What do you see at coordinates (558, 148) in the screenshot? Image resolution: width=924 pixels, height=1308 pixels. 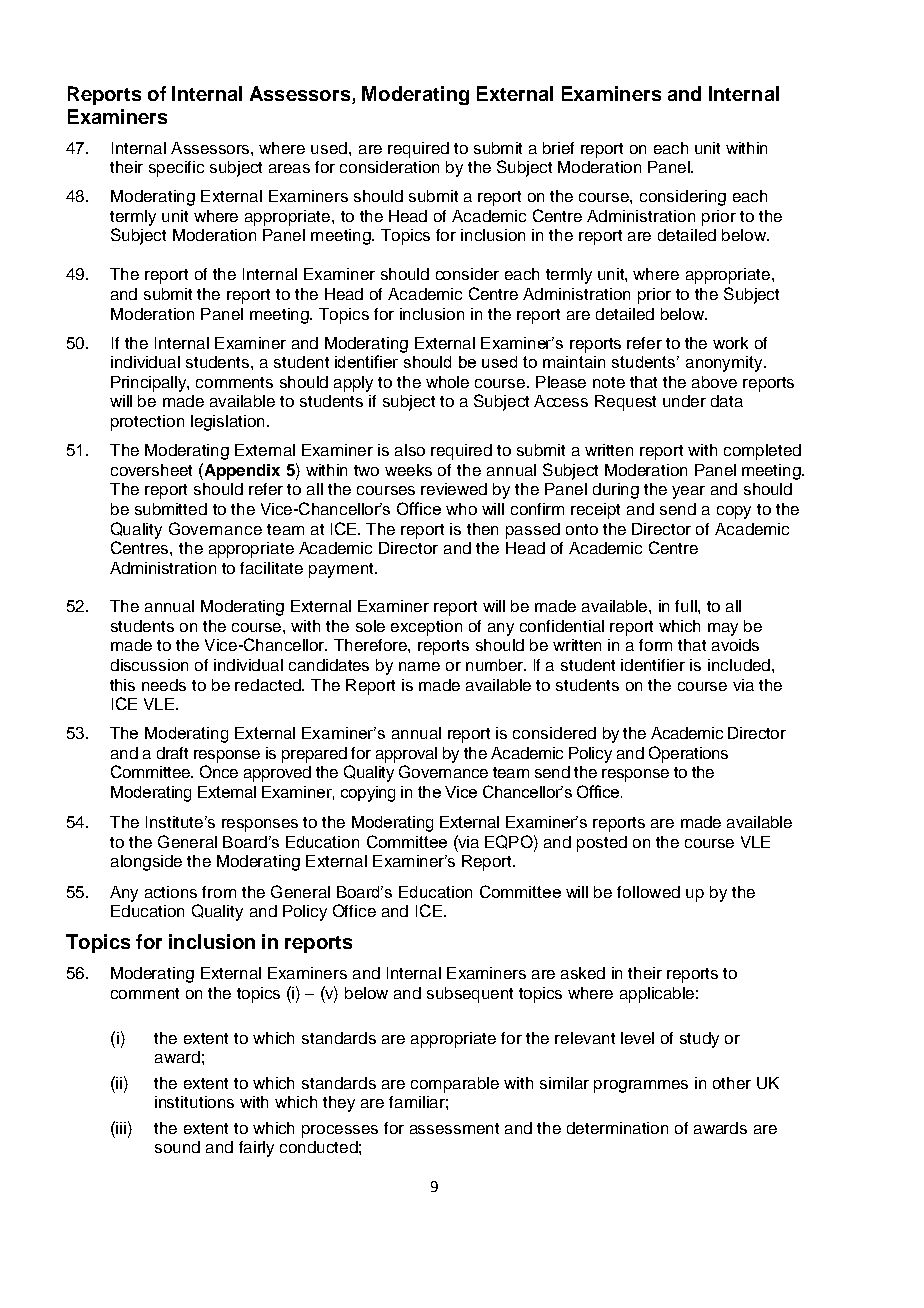 I see `brief` at bounding box center [558, 148].
